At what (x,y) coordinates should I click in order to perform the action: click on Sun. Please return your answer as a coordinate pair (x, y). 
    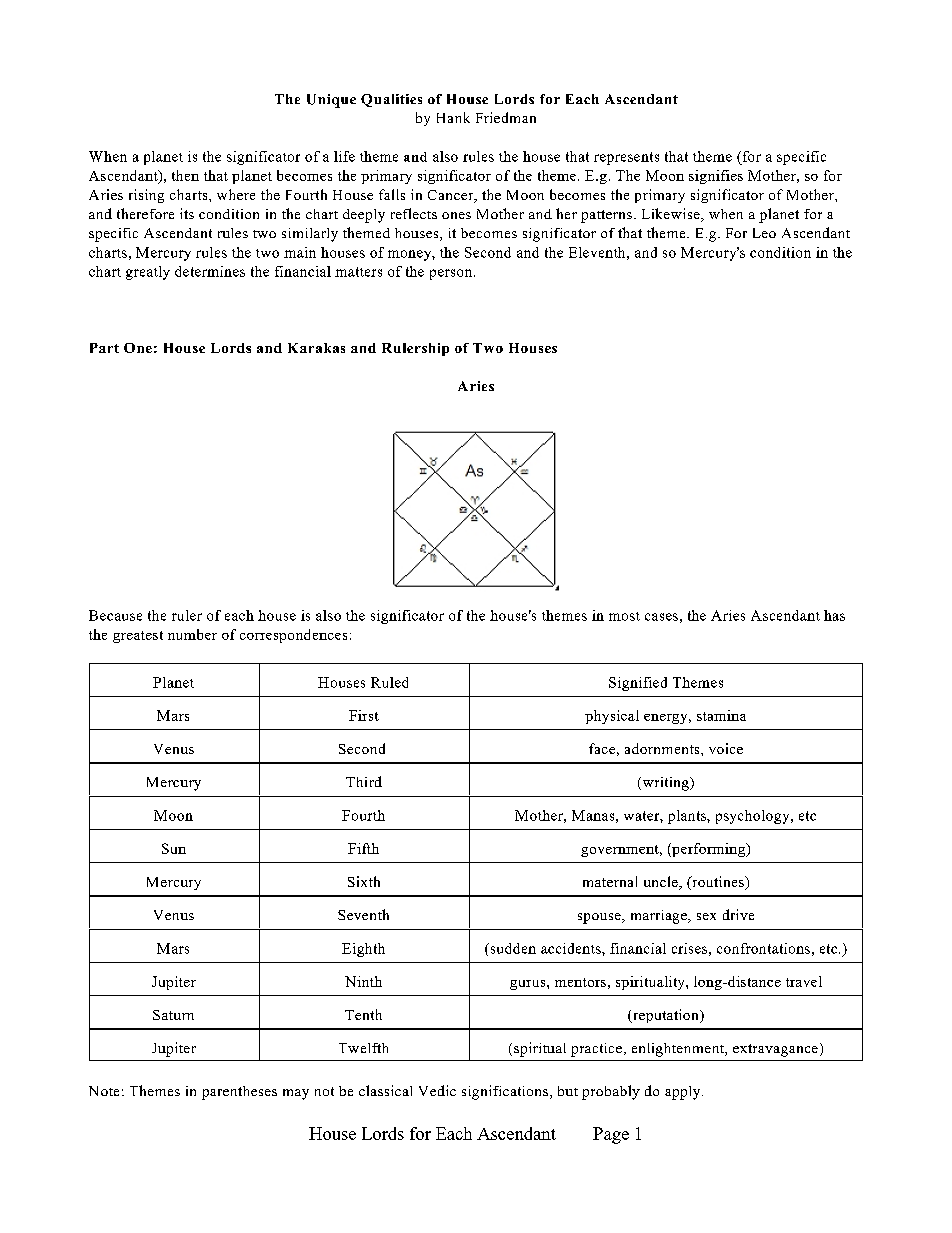
    Looking at the image, I should click on (174, 848).
